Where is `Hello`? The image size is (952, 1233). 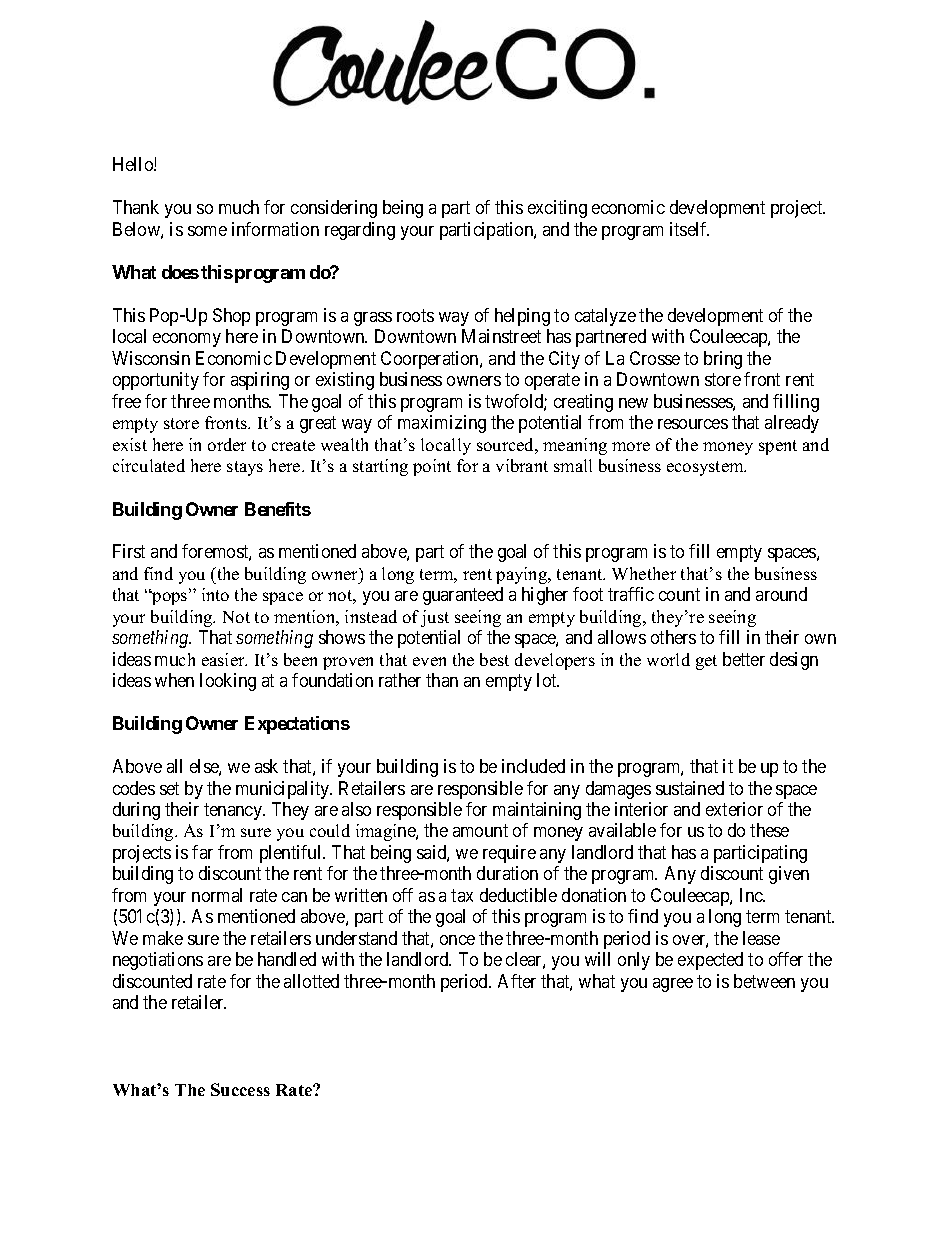
Hello is located at coordinates (134, 164).
